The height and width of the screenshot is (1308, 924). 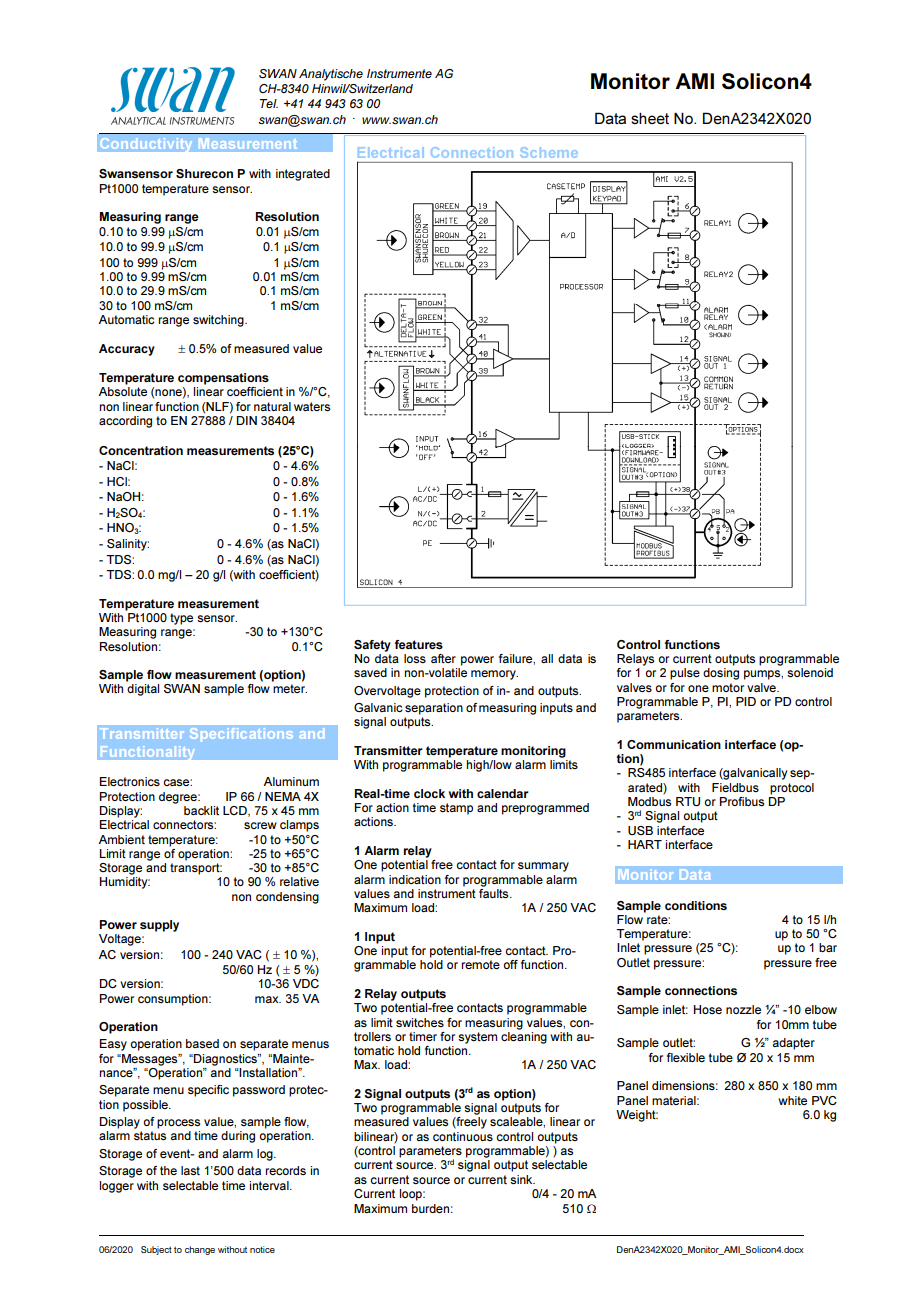 What do you see at coordinates (650, 118) in the screenshot?
I see `sheet` at bounding box center [650, 118].
